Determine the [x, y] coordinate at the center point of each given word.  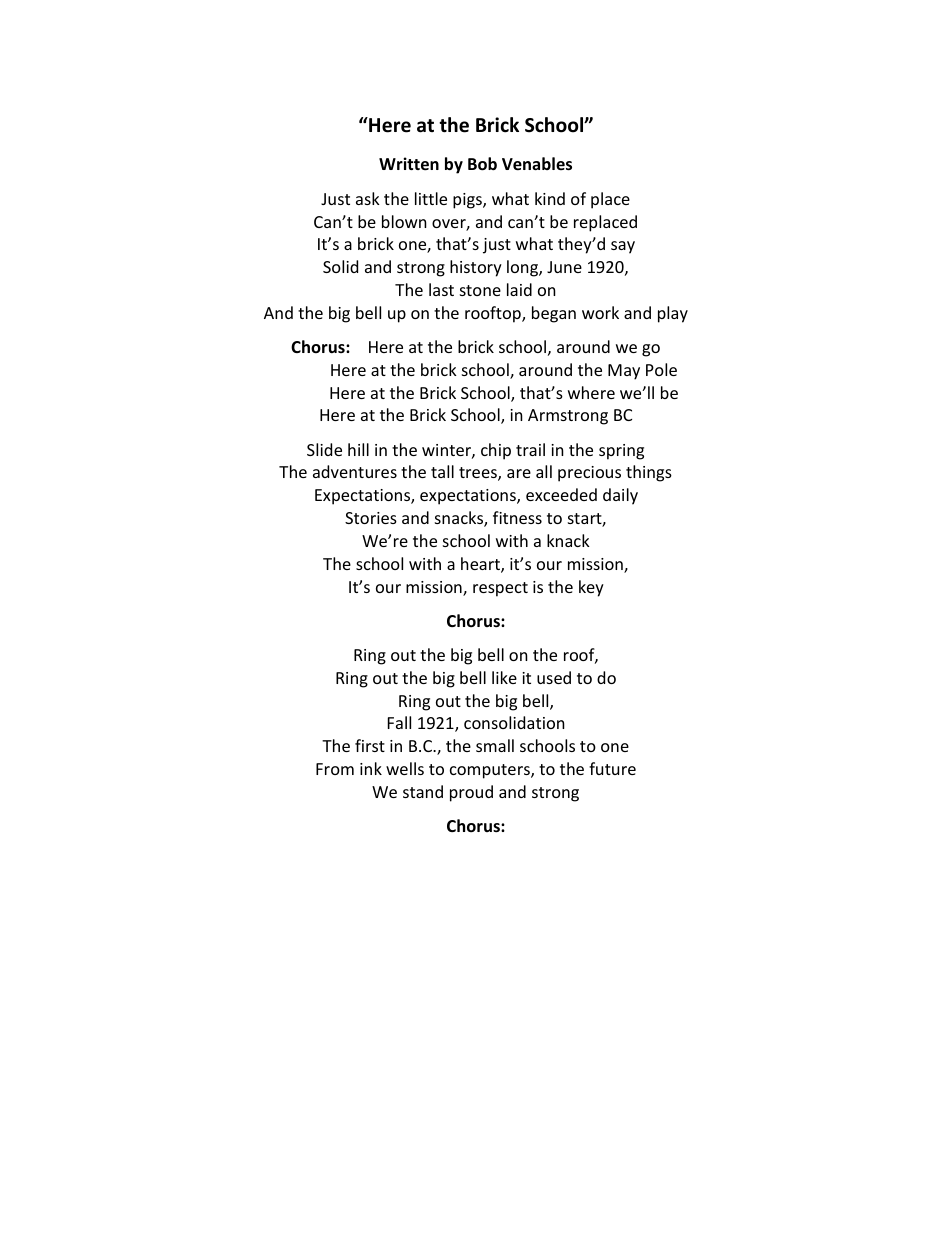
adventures [355, 471]
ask [368, 198]
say [623, 247]
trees [479, 474]
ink [371, 768]
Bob [482, 164]
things [649, 473]
